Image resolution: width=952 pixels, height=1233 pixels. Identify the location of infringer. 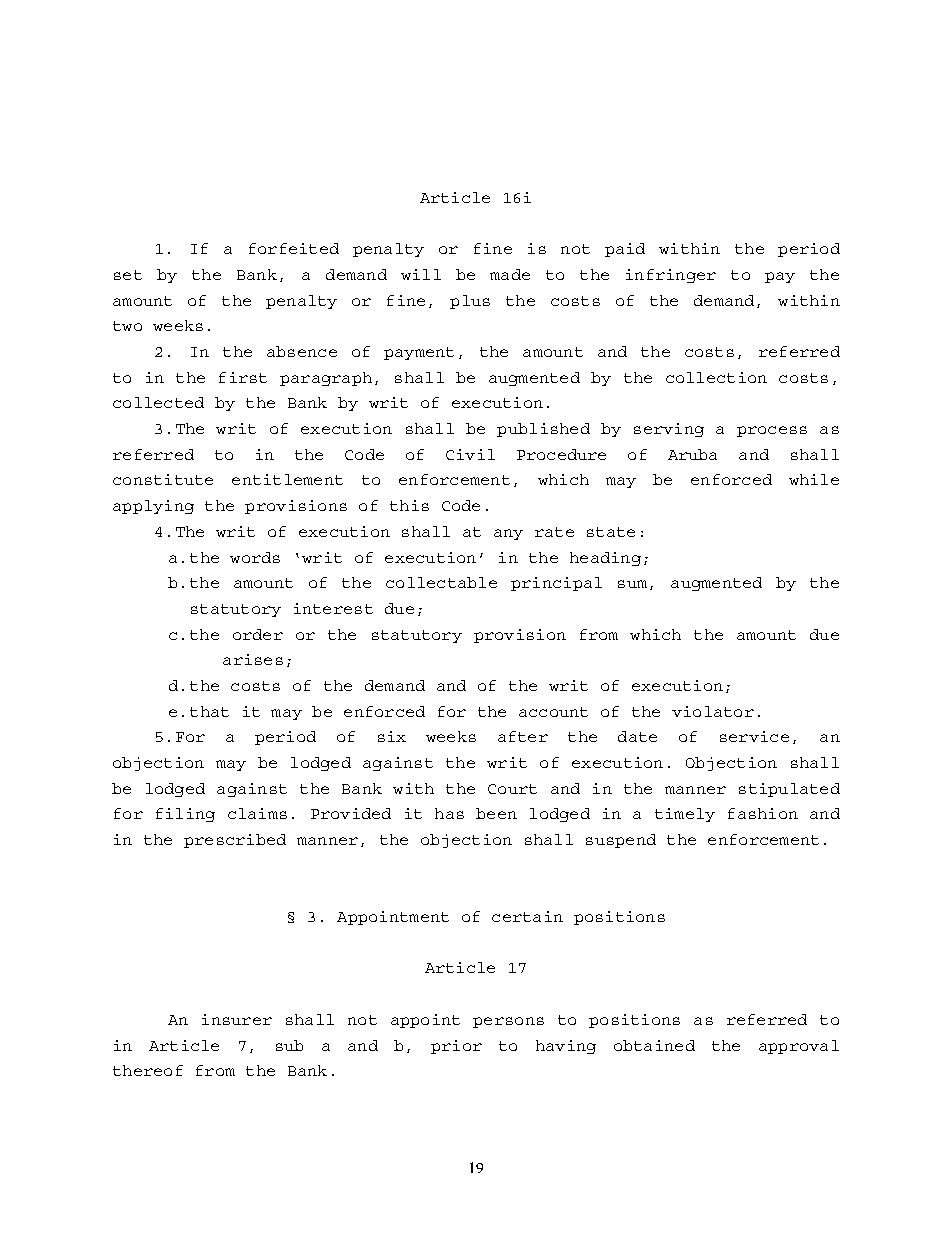
(671, 276).
